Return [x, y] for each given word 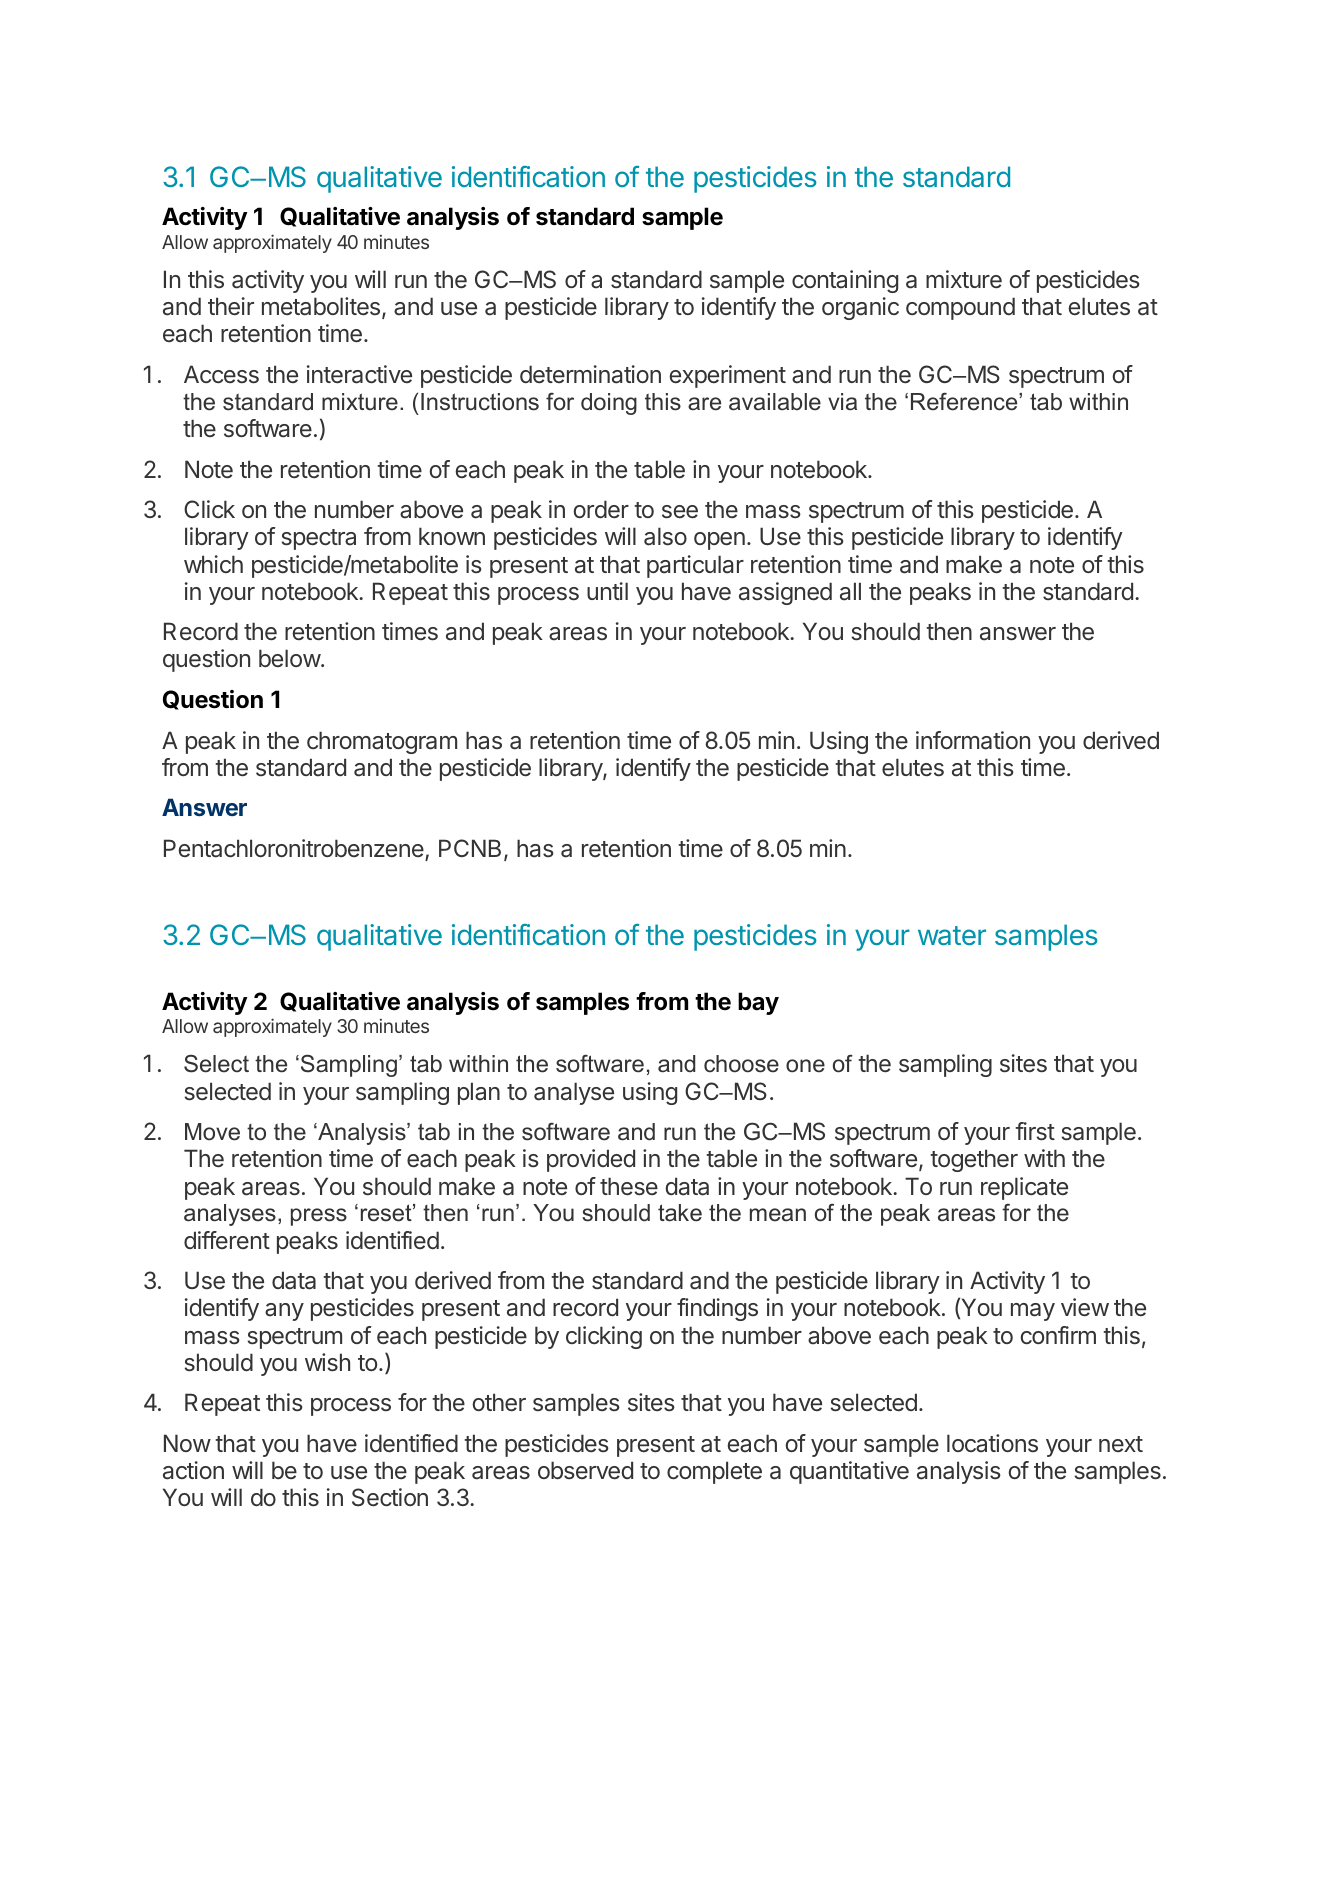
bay [758, 1003]
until [607, 591]
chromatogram [382, 742]
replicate [1024, 1188]
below [290, 658]
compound [960, 308]
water [952, 935]
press [319, 1217]
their [231, 306]
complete [714, 1472]
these [629, 1186]
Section [390, 1497]
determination [590, 374]
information [973, 740]
